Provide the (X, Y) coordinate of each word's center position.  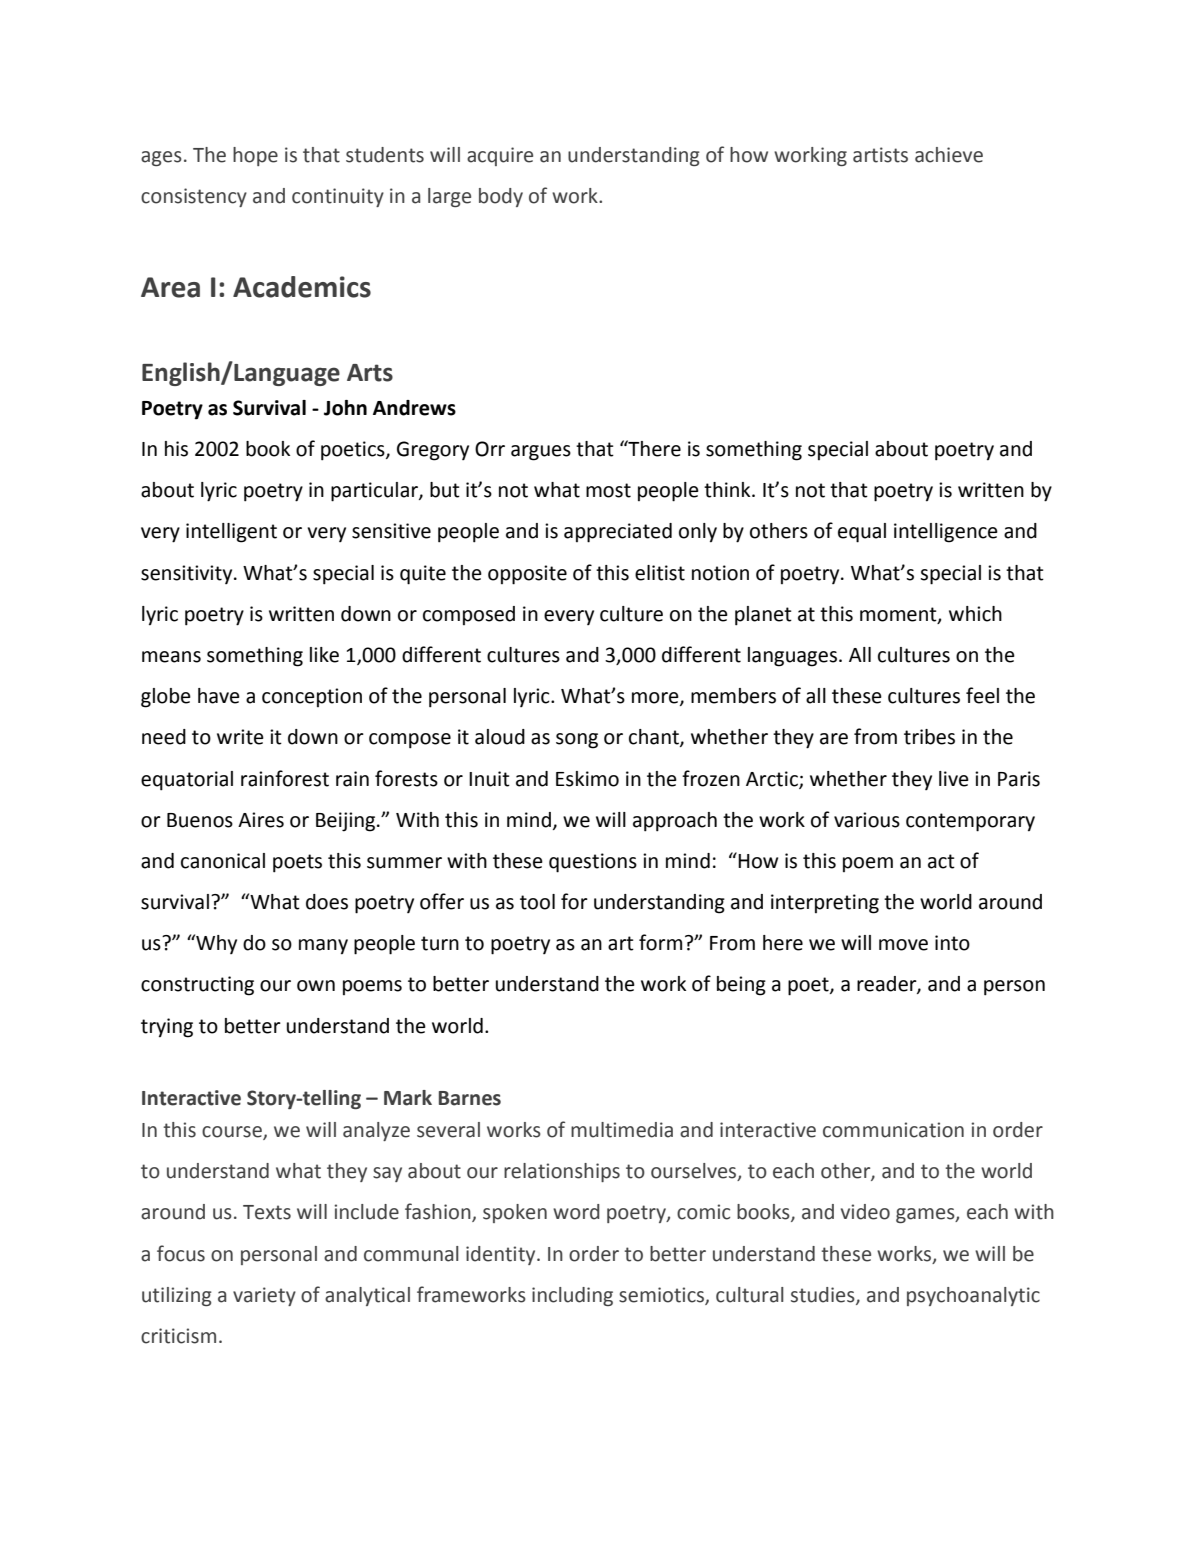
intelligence (946, 533)
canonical (223, 861)
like (324, 655)
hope (255, 156)
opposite (527, 575)
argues (541, 453)
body (501, 197)
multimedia (622, 1130)
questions (593, 863)
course (233, 1133)
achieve (949, 155)
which (975, 614)
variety (264, 1296)
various (867, 820)
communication (893, 1130)
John (345, 408)
